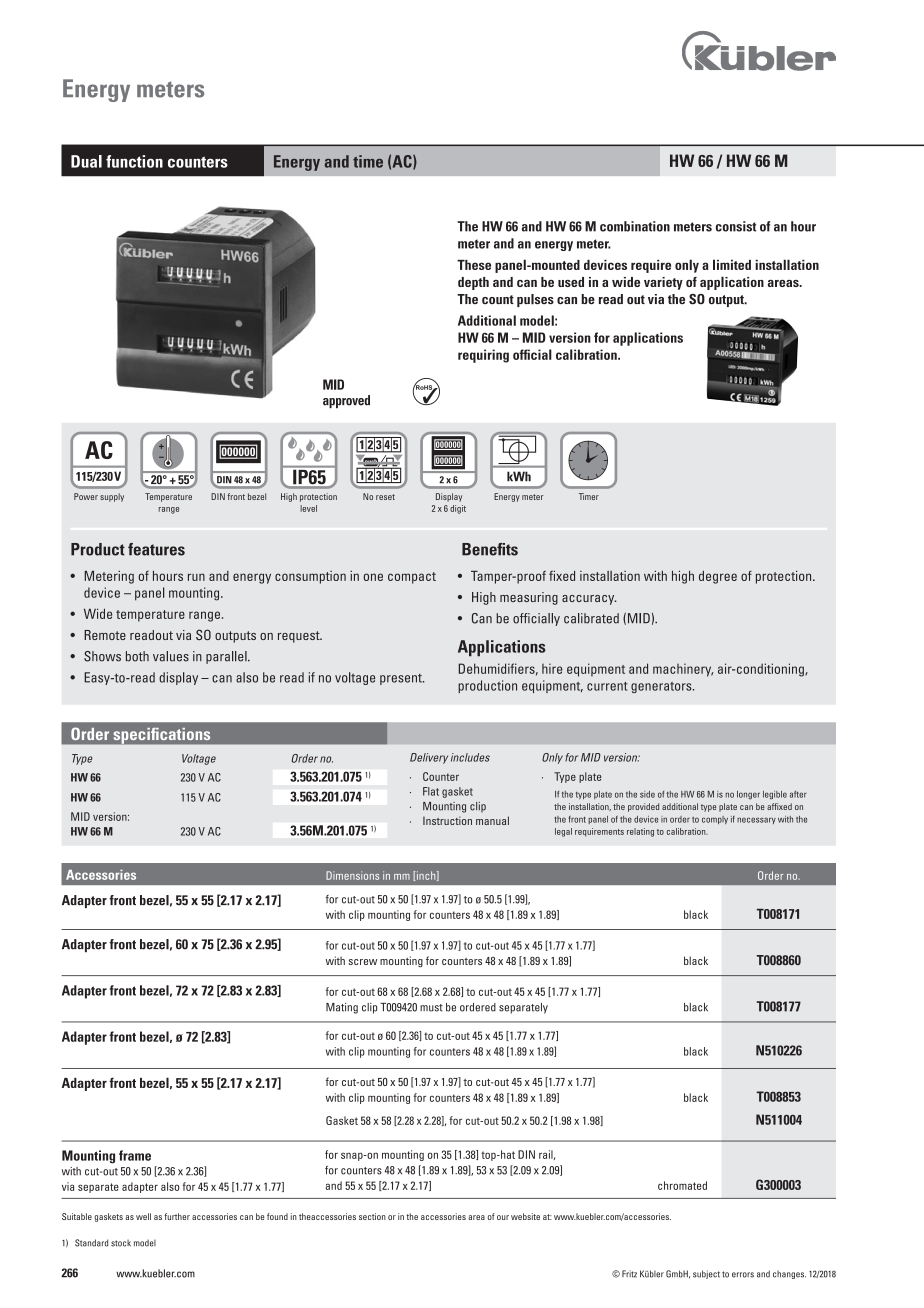 This image has height=1308, width=924. I want to click on further, so click(177, 1216).
